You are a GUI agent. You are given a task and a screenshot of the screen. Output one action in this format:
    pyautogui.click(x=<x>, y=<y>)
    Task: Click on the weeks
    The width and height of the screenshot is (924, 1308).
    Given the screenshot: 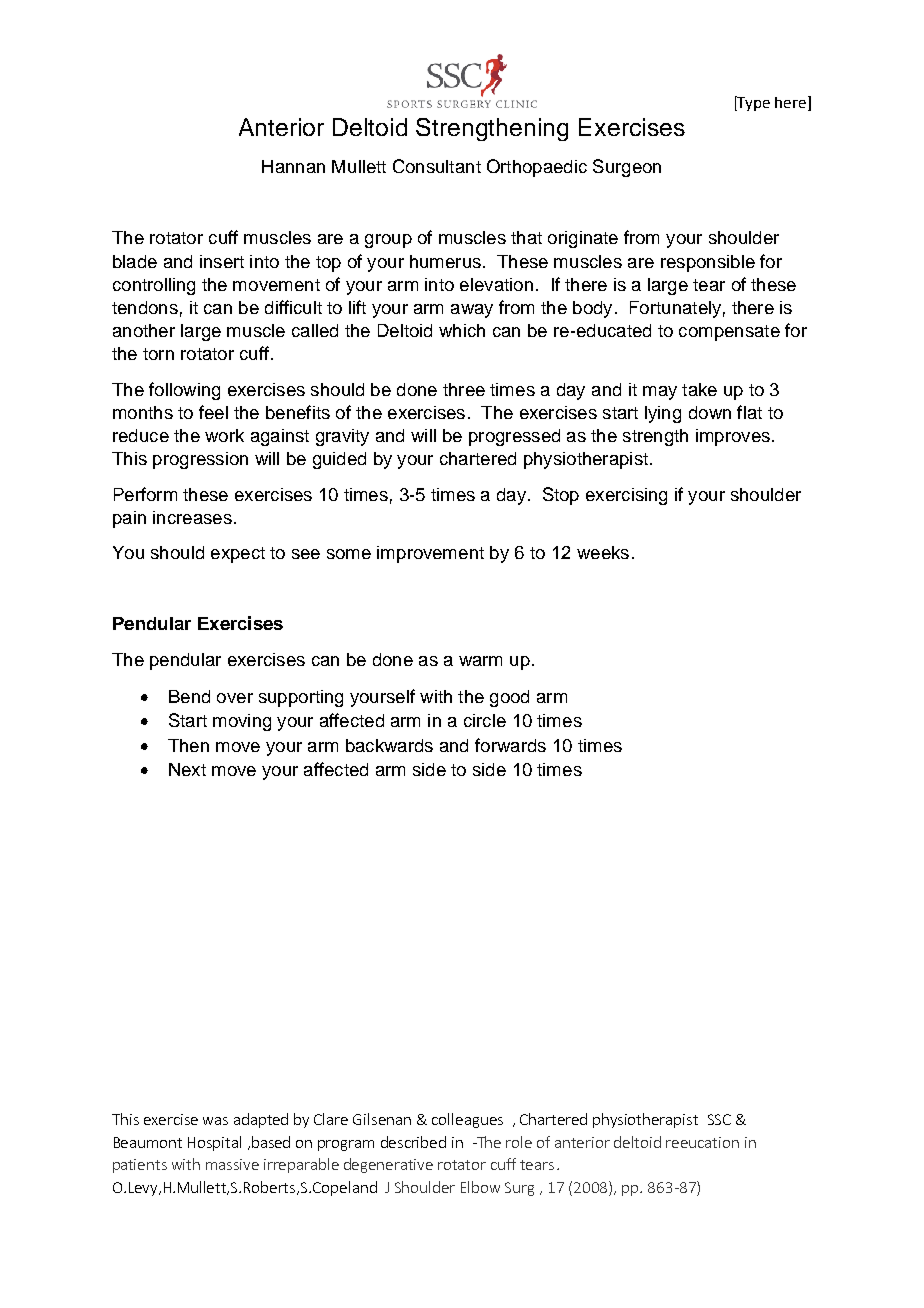 What is the action you would take?
    pyautogui.click(x=603, y=552)
